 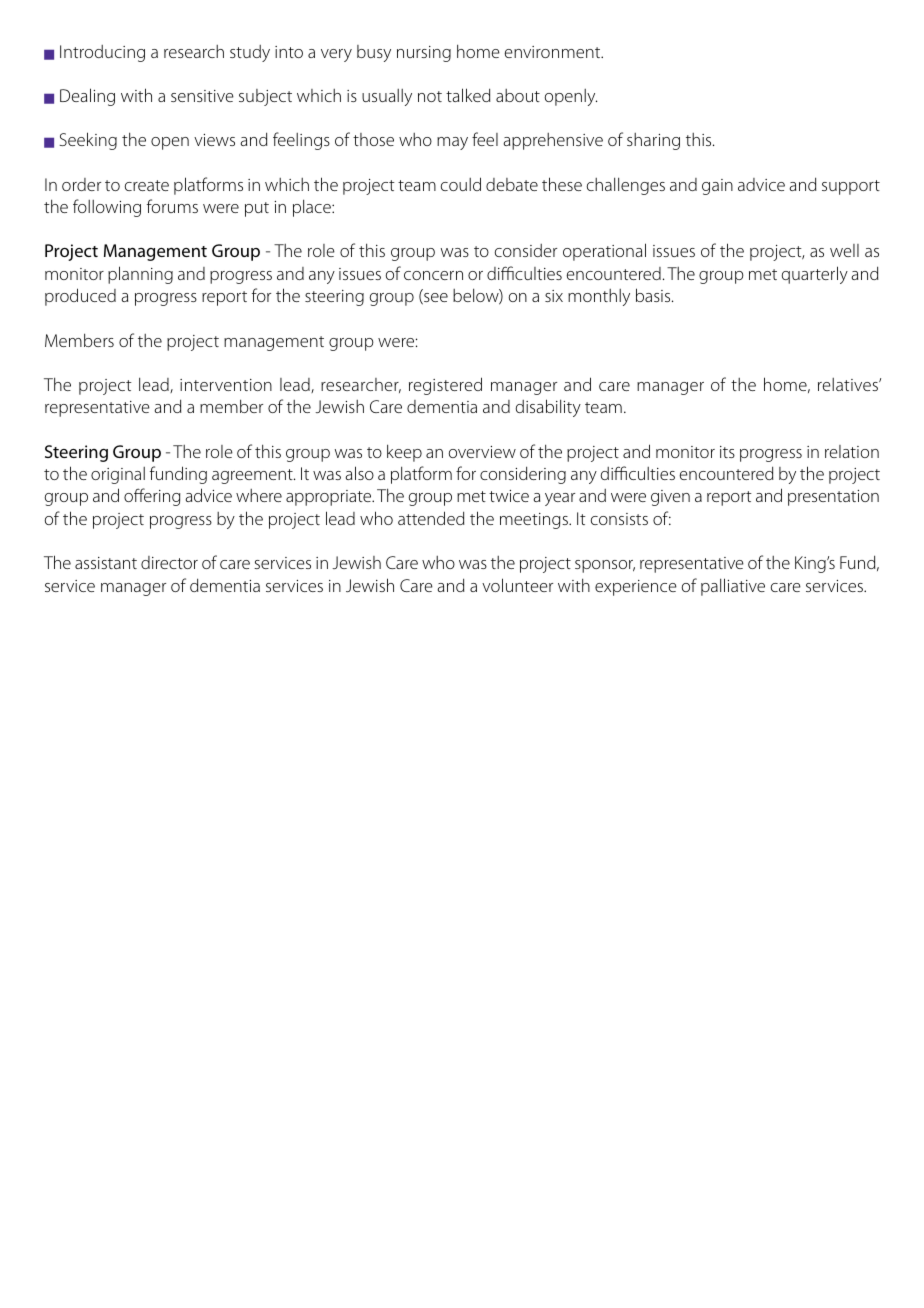 I want to click on director, so click(x=169, y=562).
